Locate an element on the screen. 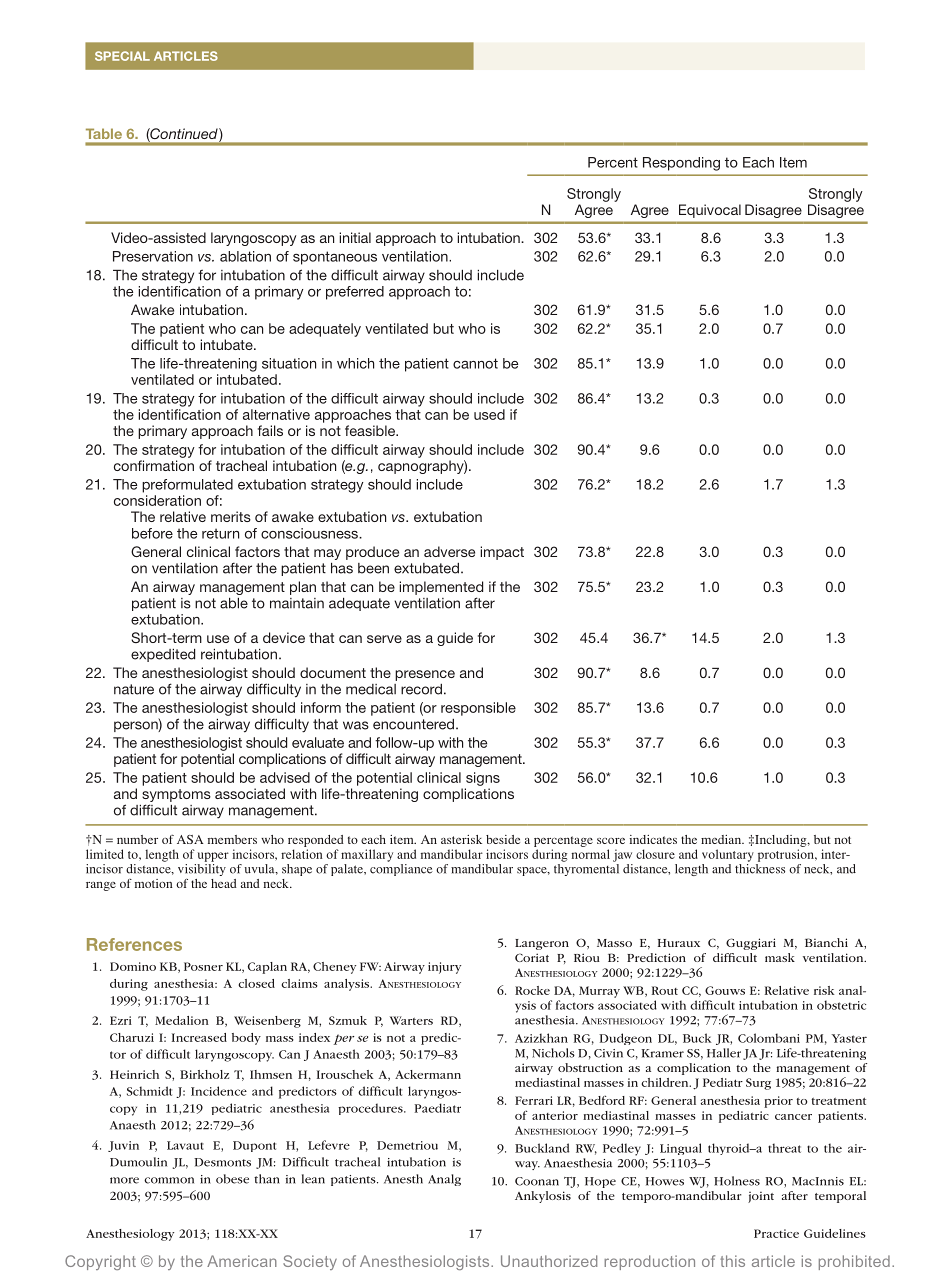  initial is located at coordinates (355, 237).
